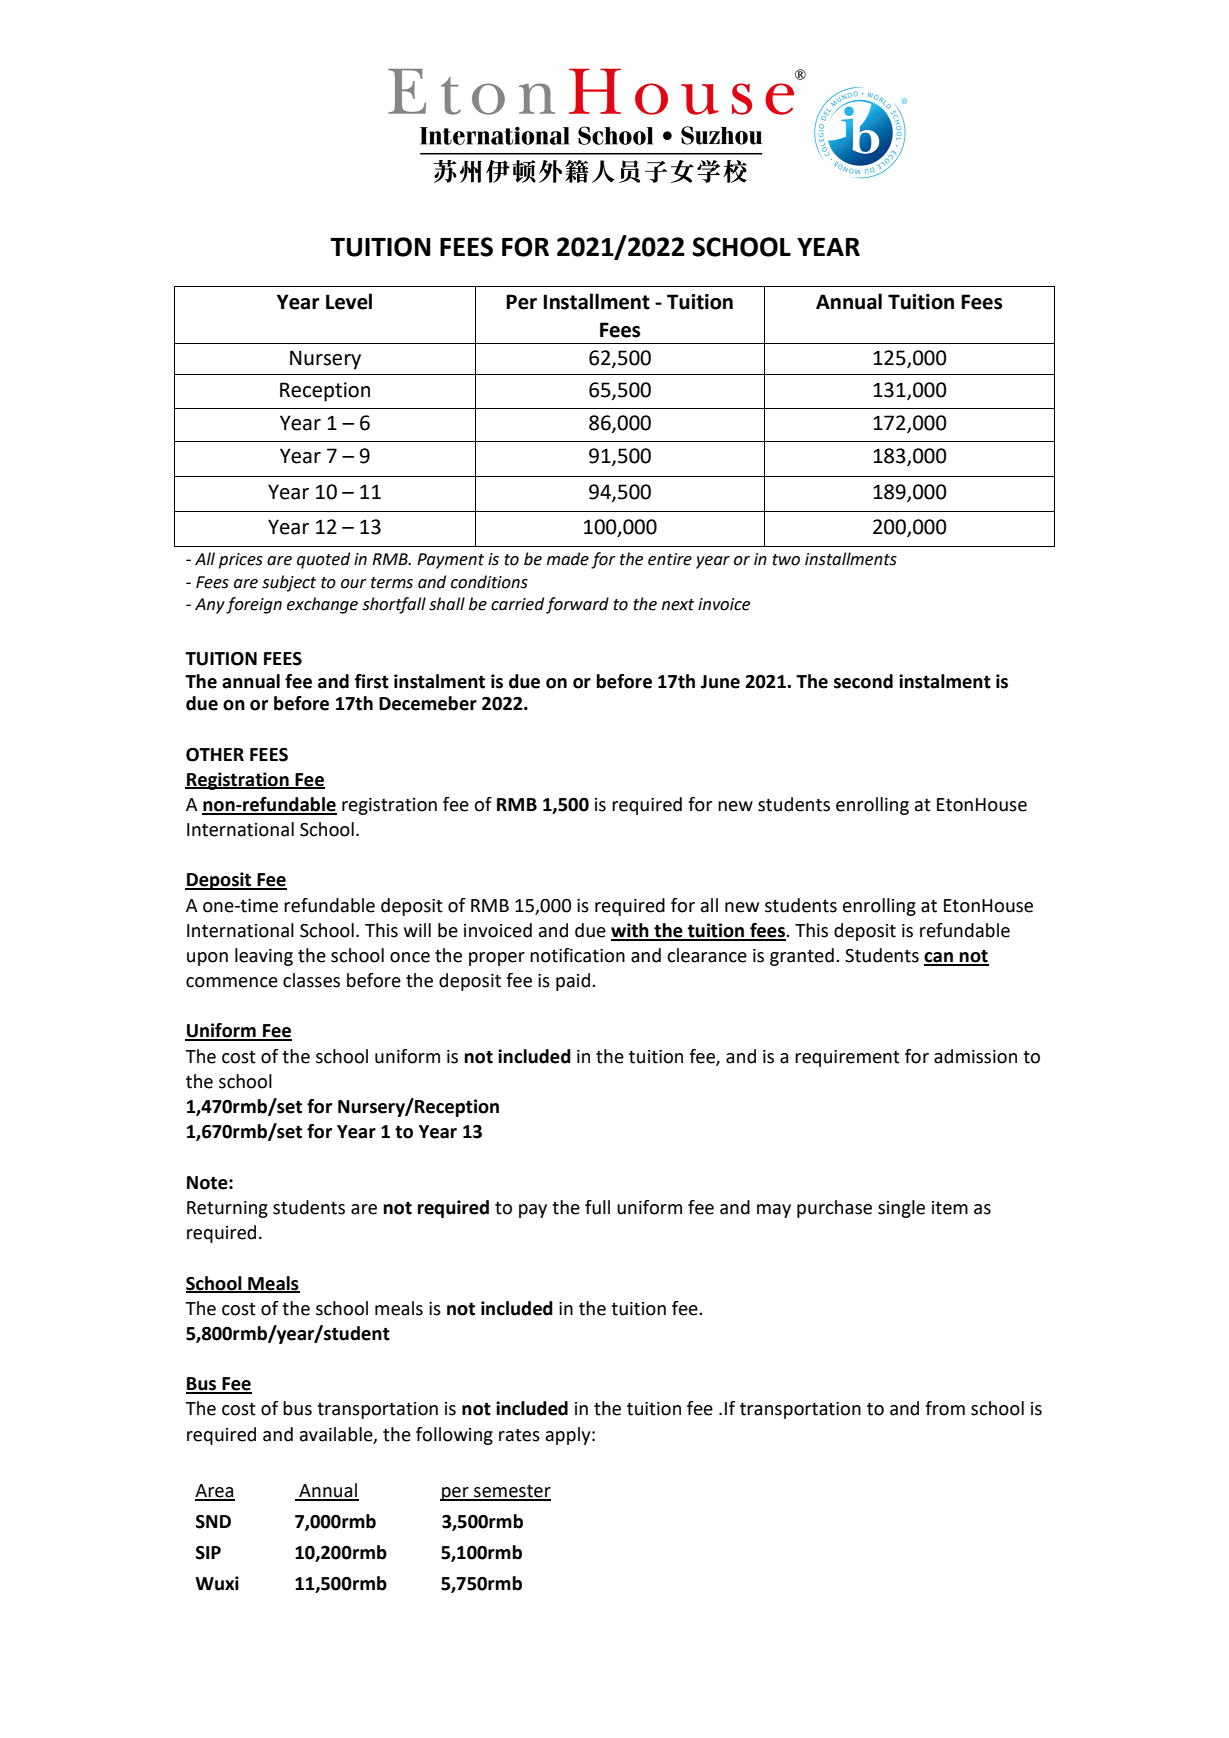 This document has width=1229, height=1738. What do you see at coordinates (597, 1207) in the document?
I see `full` at bounding box center [597, 1207].
